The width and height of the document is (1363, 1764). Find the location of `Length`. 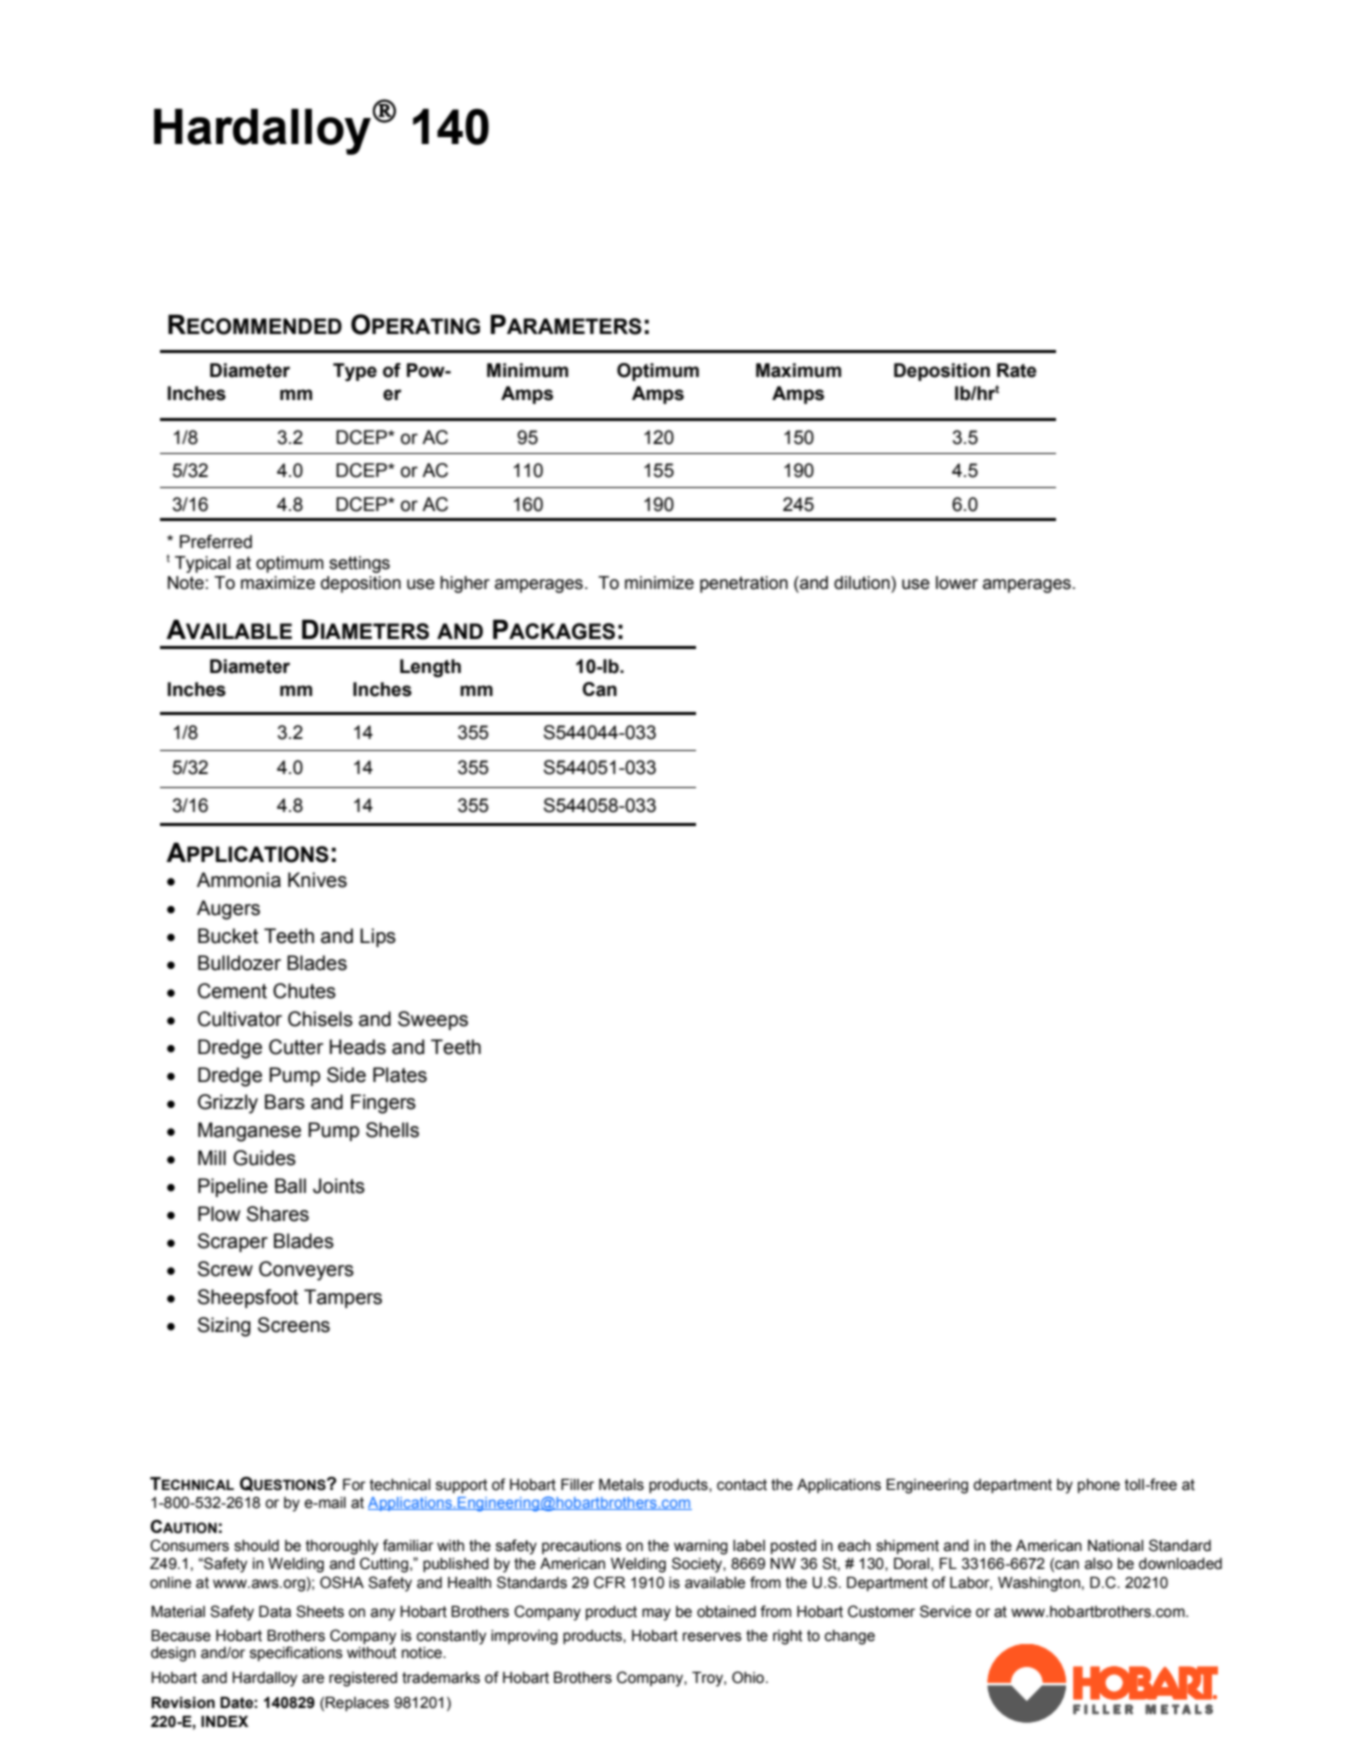

Length is located at coordinates (430, 668).
